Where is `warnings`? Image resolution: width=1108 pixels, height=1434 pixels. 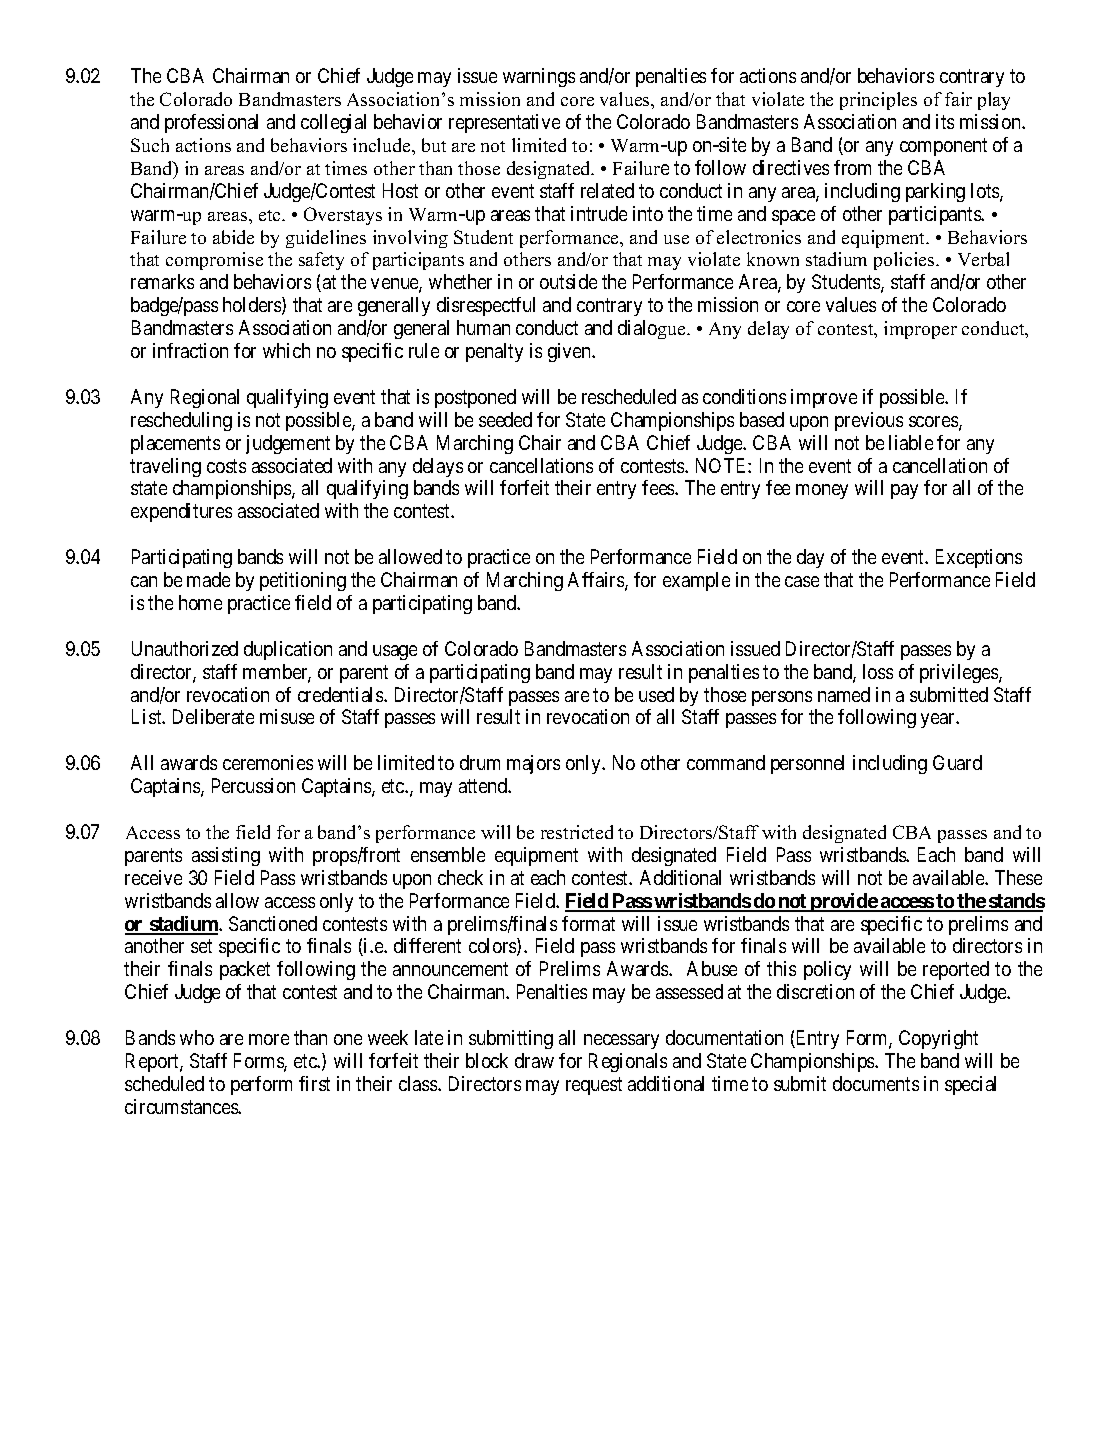 warnings is located at coordinates (539, 77).
